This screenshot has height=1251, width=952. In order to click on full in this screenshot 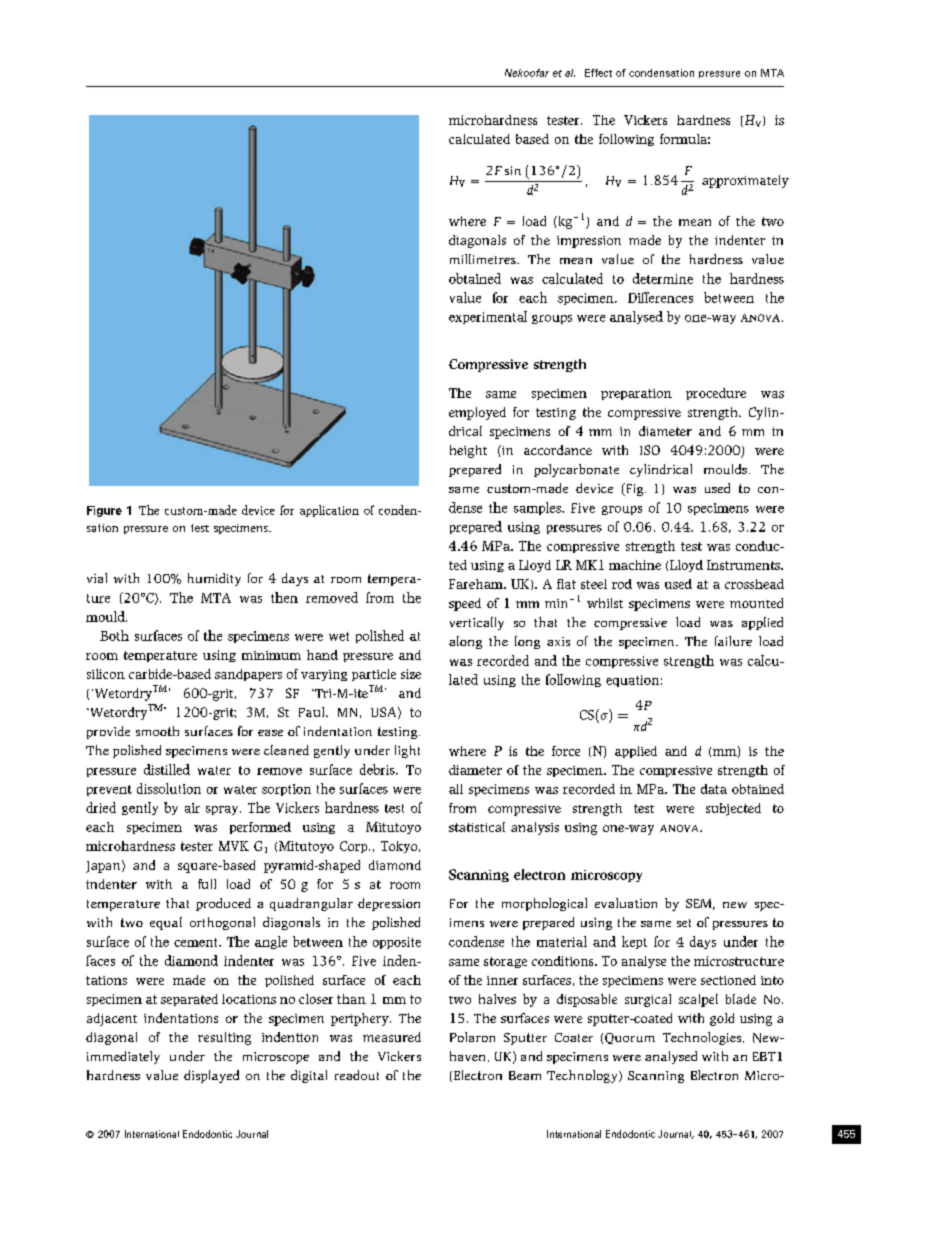, I will do `click(207, 884)`.
